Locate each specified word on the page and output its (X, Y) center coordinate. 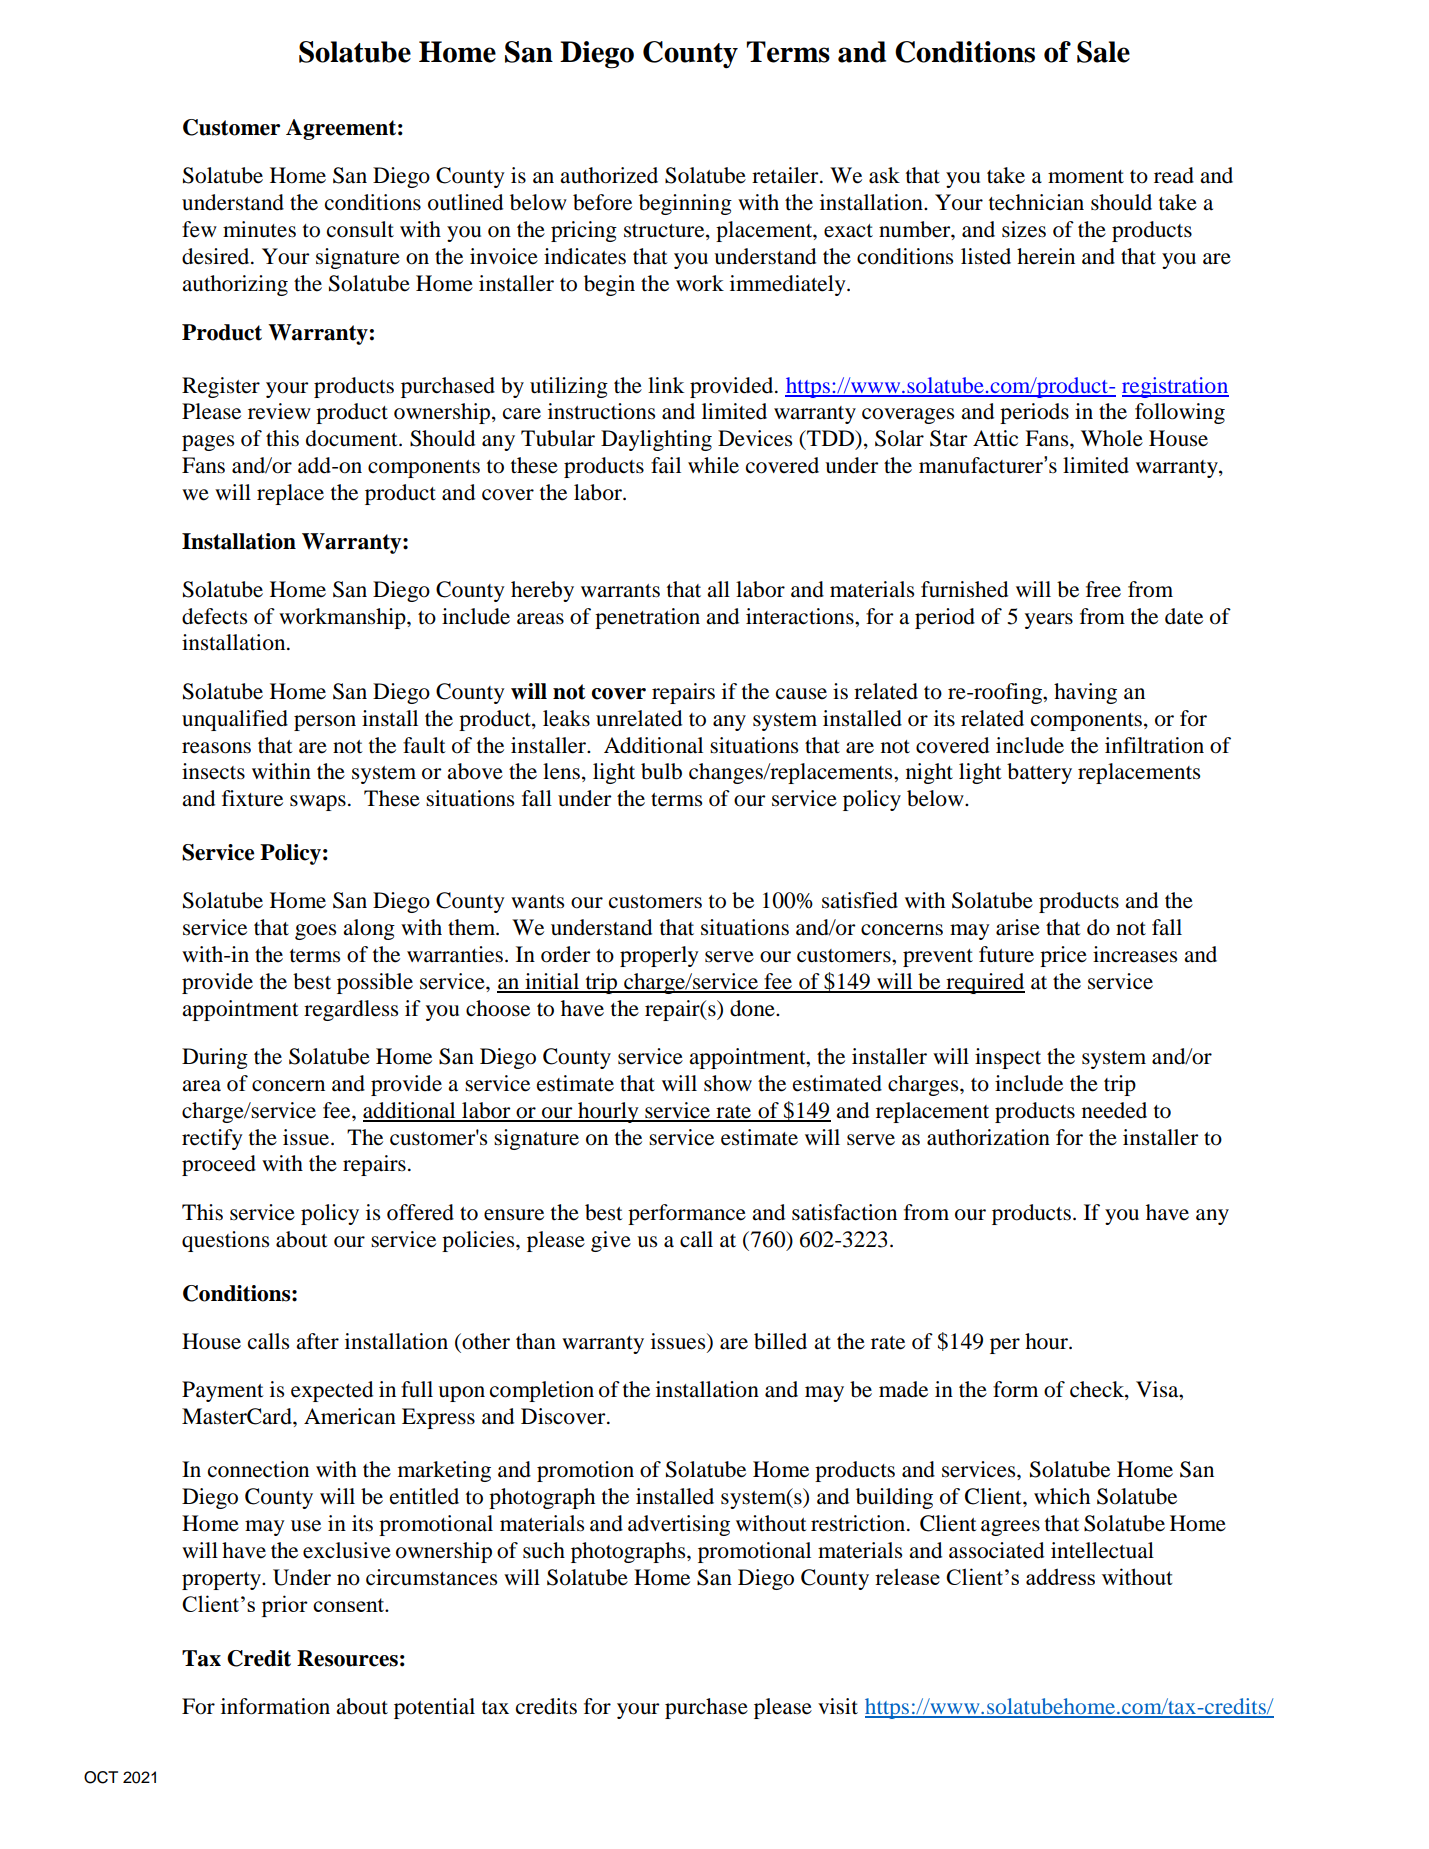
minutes (259, 229)
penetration (647, 618)
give (611, 1241)
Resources (347, 1658)
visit (838, 1706)
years (1049, 621)
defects (214, 616)
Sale (1103, 52)
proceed (219, 1165)
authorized (609, 175)
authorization (988, 1137)
